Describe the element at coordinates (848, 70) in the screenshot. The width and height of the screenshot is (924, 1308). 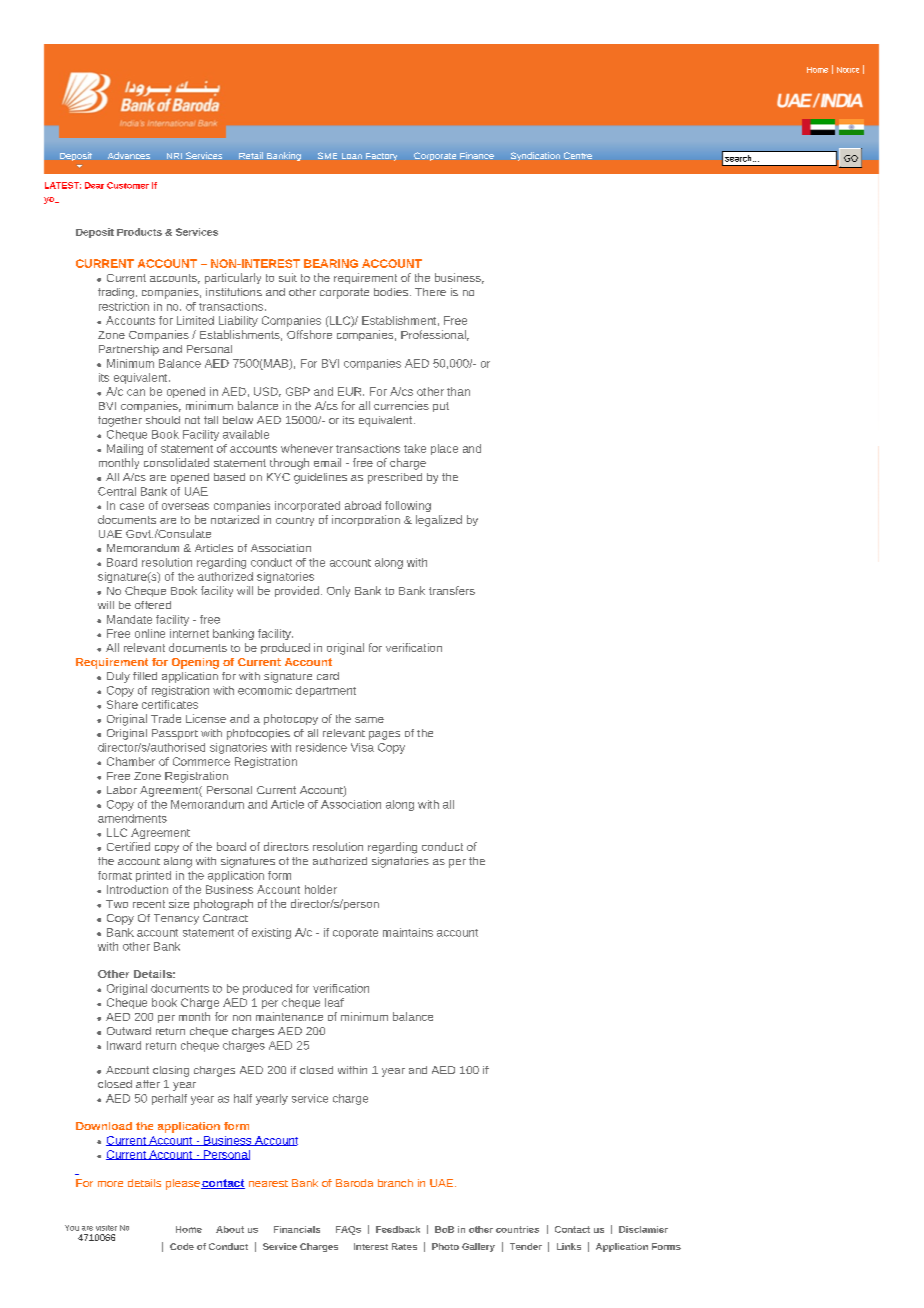
I see `Notice` at that location.
